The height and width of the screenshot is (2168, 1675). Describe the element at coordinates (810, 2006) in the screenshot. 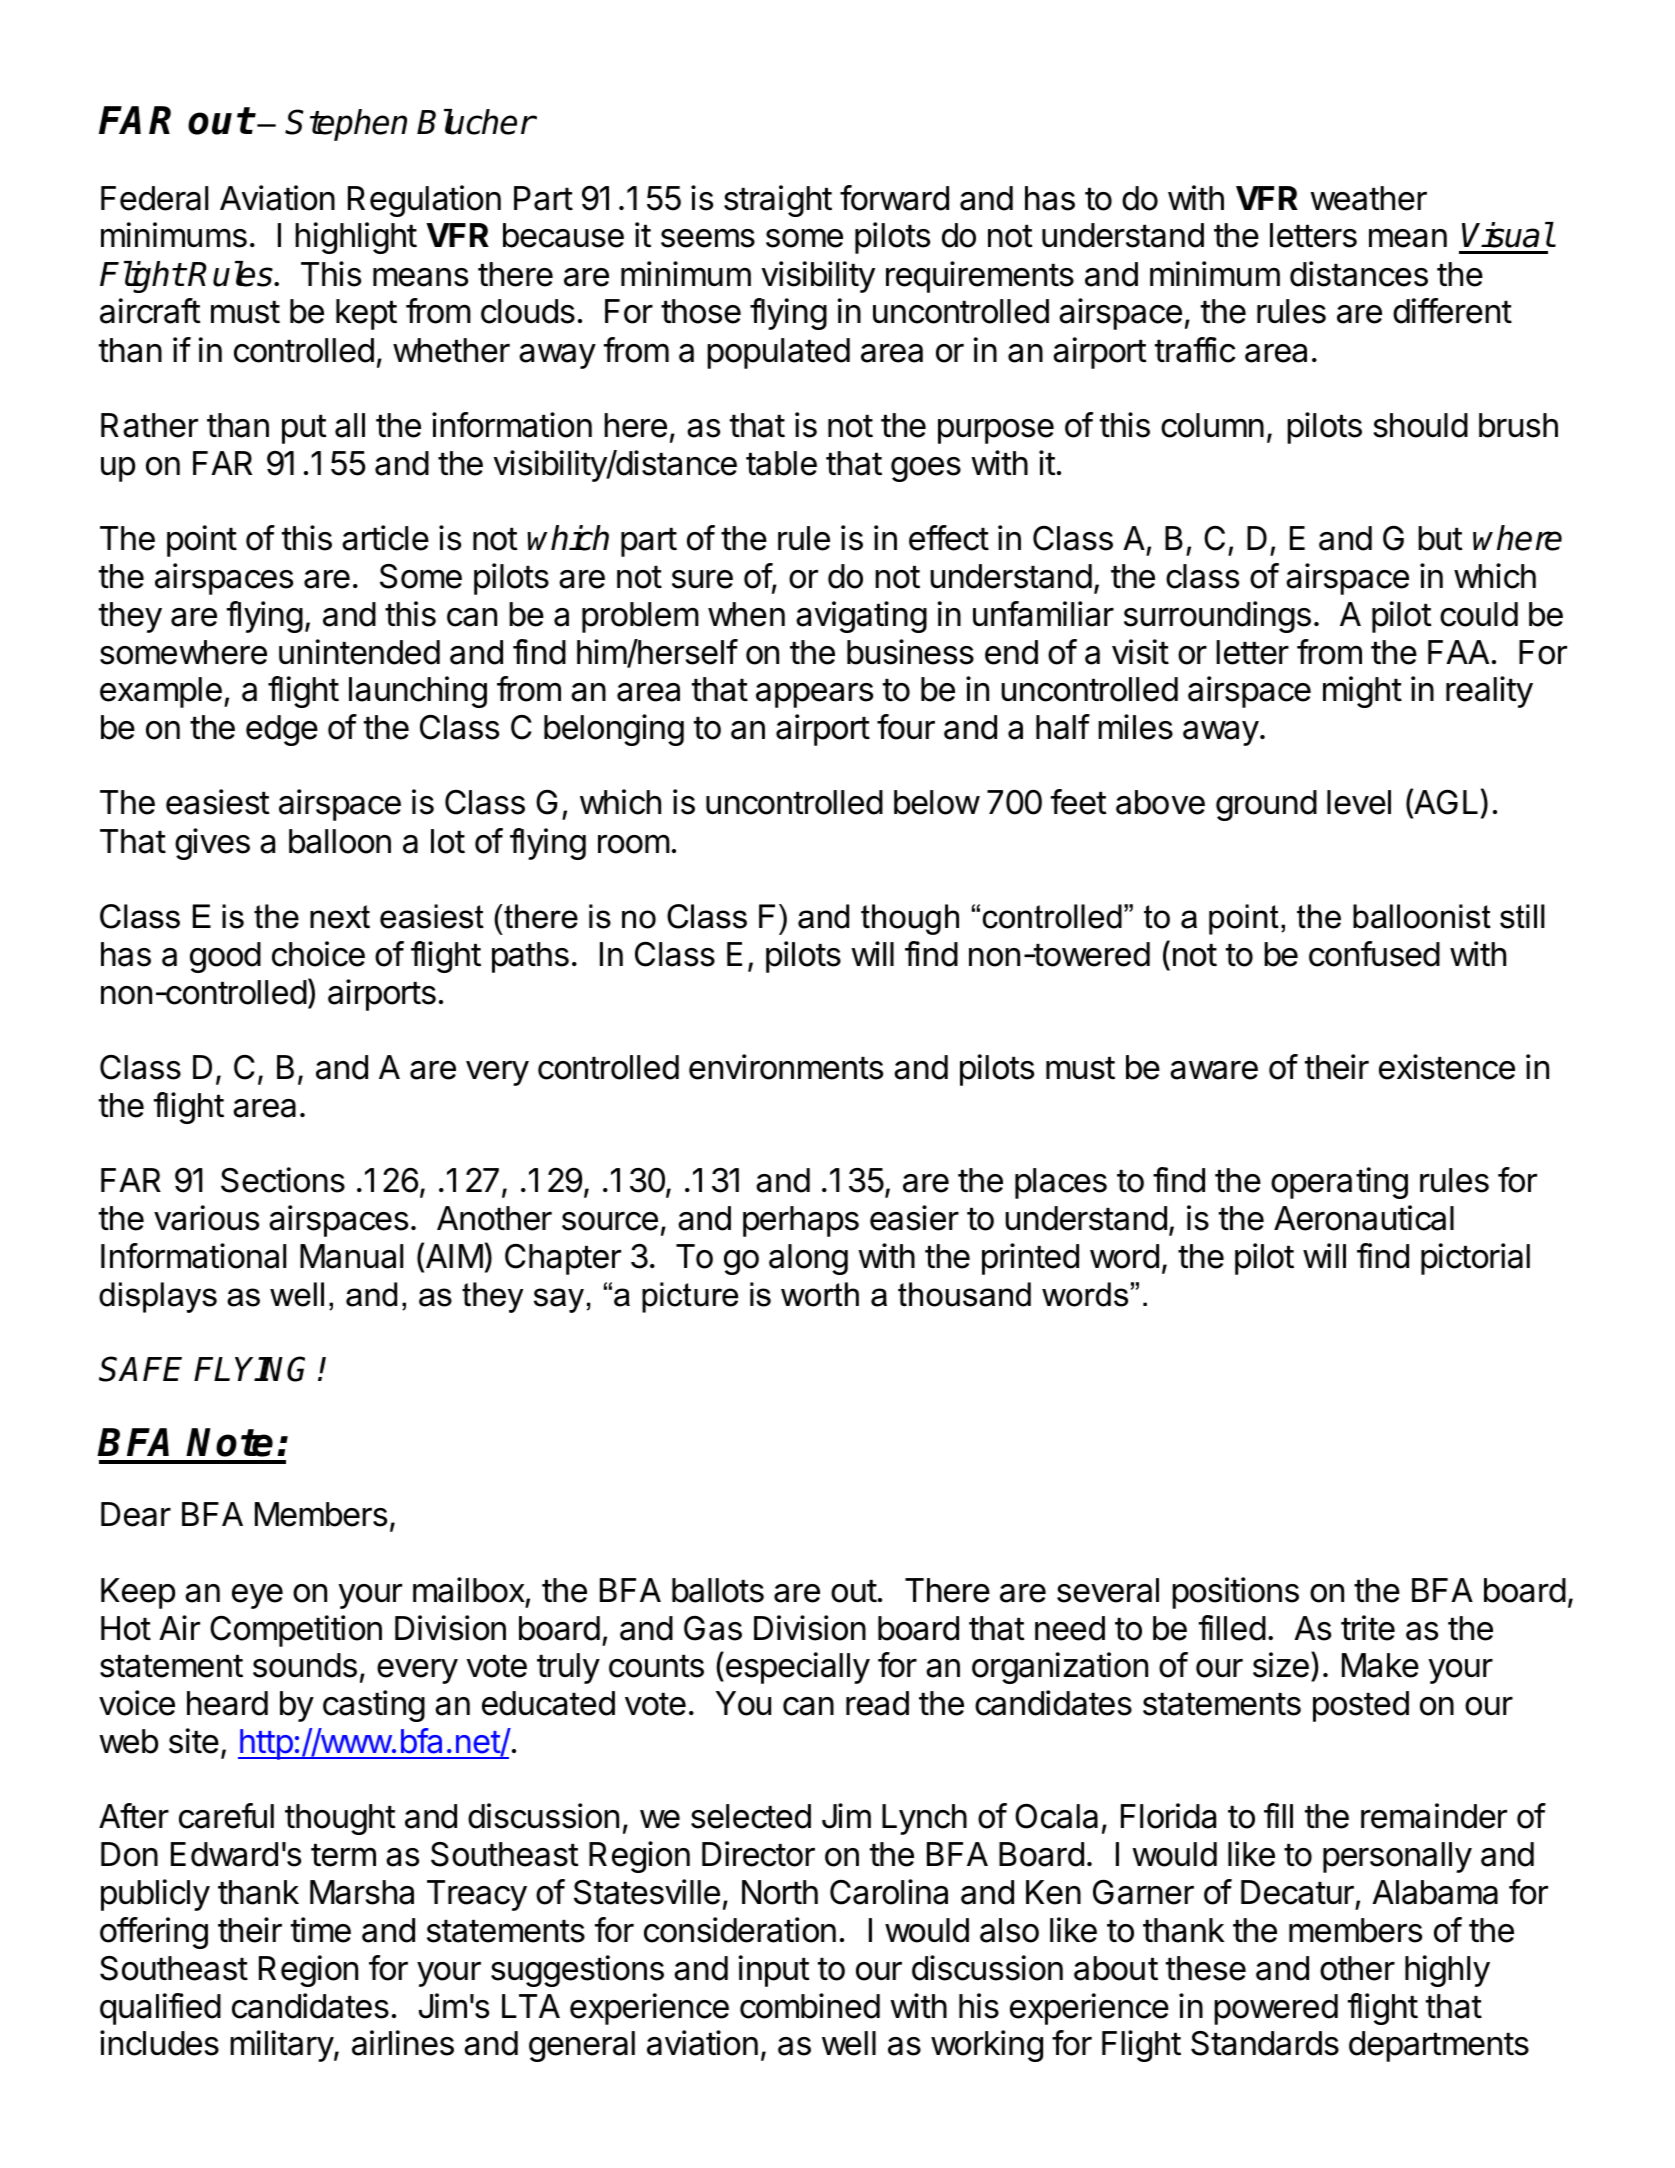

I see `combined` at that location.
